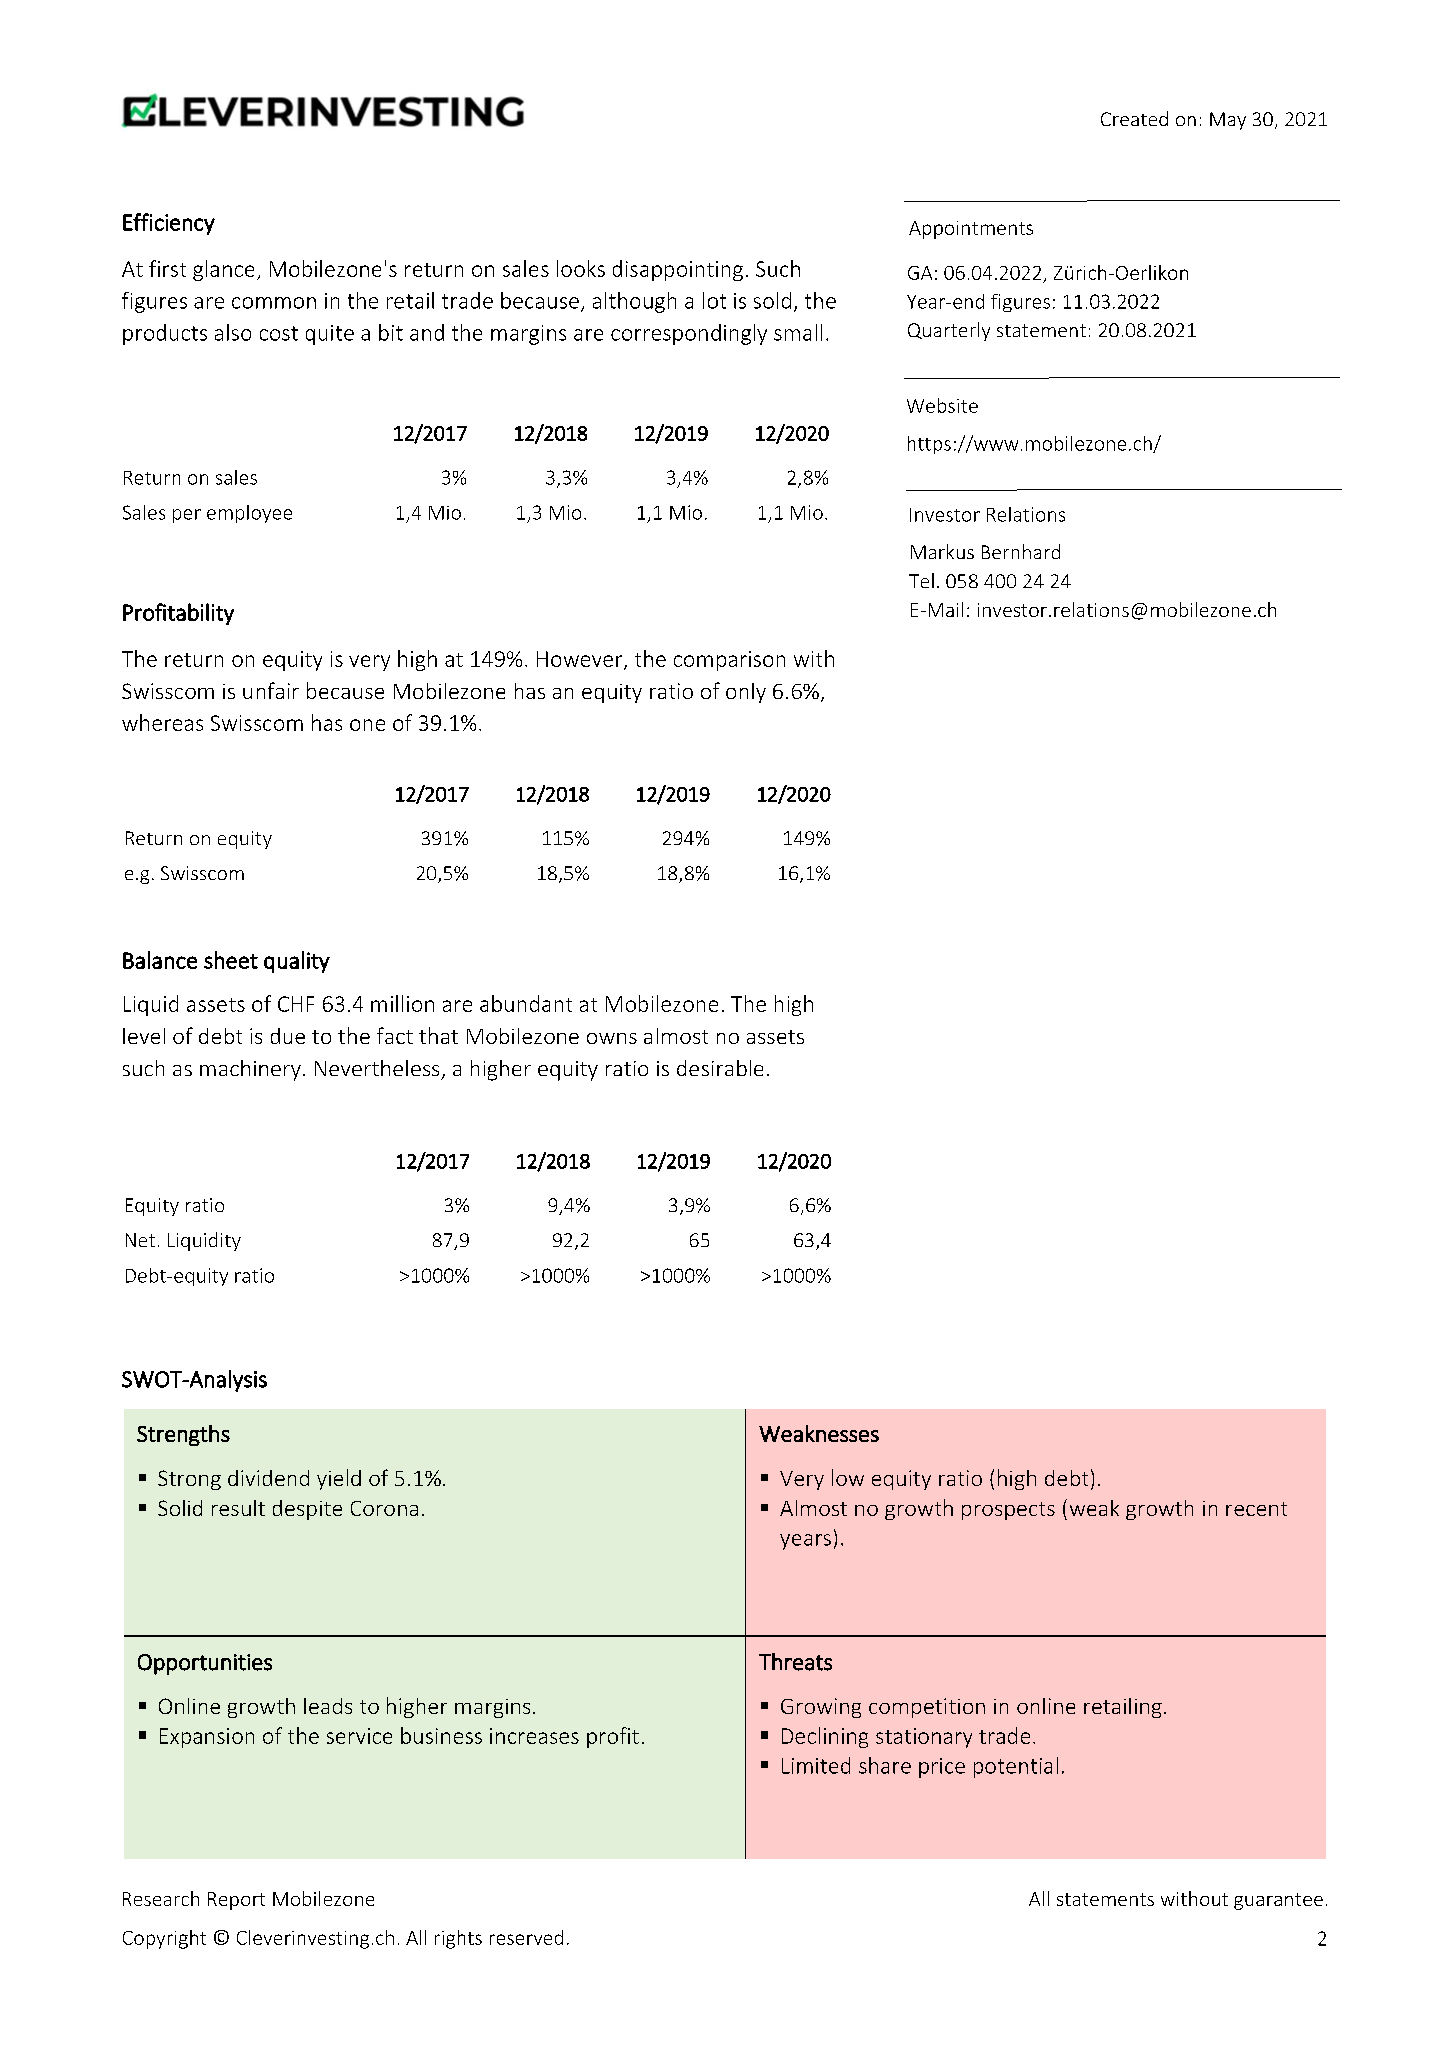 The width and height of the page is (1450, 2050). I want to click on Tel, so click(921, 580).
